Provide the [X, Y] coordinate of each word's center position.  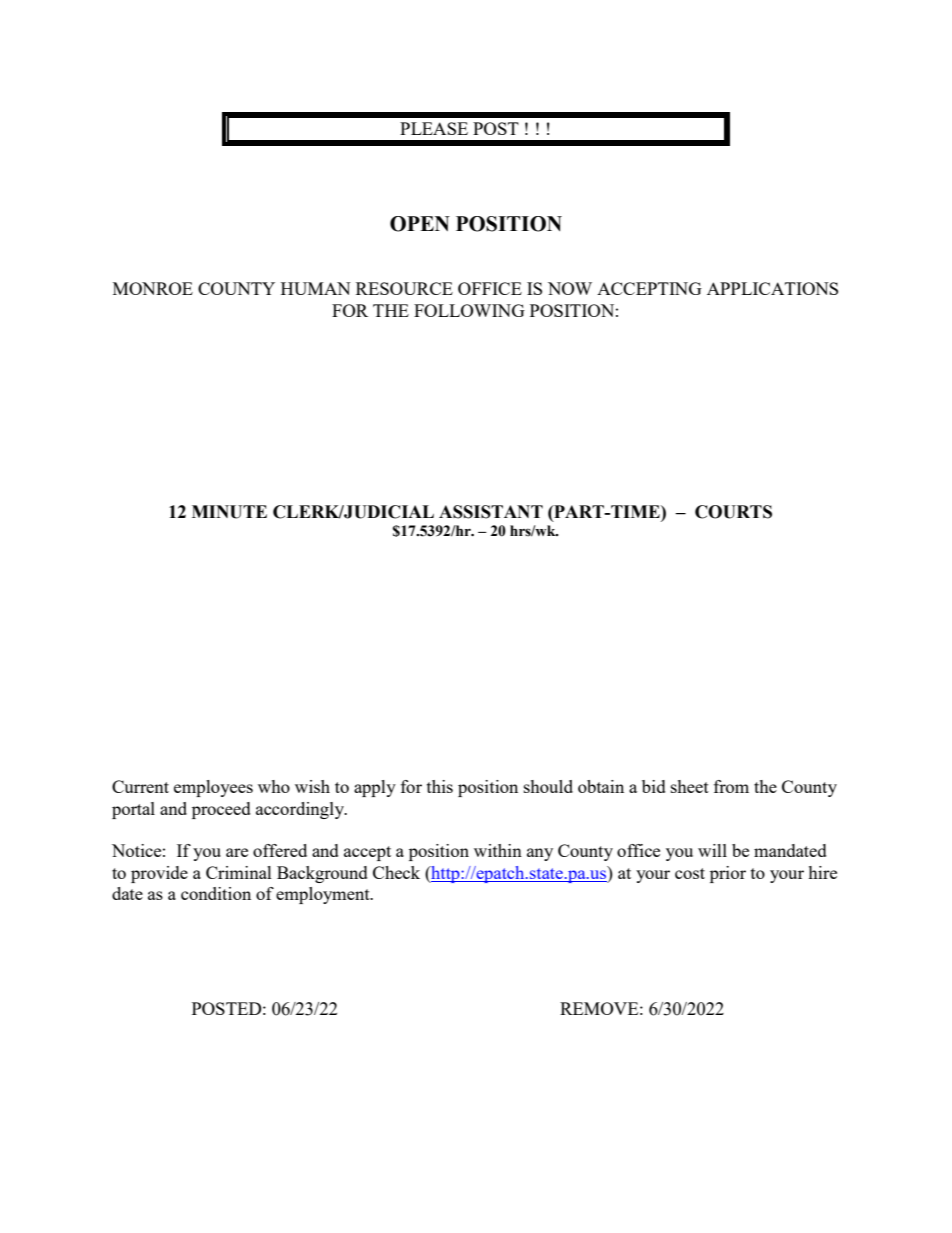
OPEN [420, 224]
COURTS [733, 512]
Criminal [239, 872]
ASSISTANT [491, 512]
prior [728, 874]
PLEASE [434, 128]
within [498, 850]
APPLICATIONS [772, 288]
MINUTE [229, 512]
